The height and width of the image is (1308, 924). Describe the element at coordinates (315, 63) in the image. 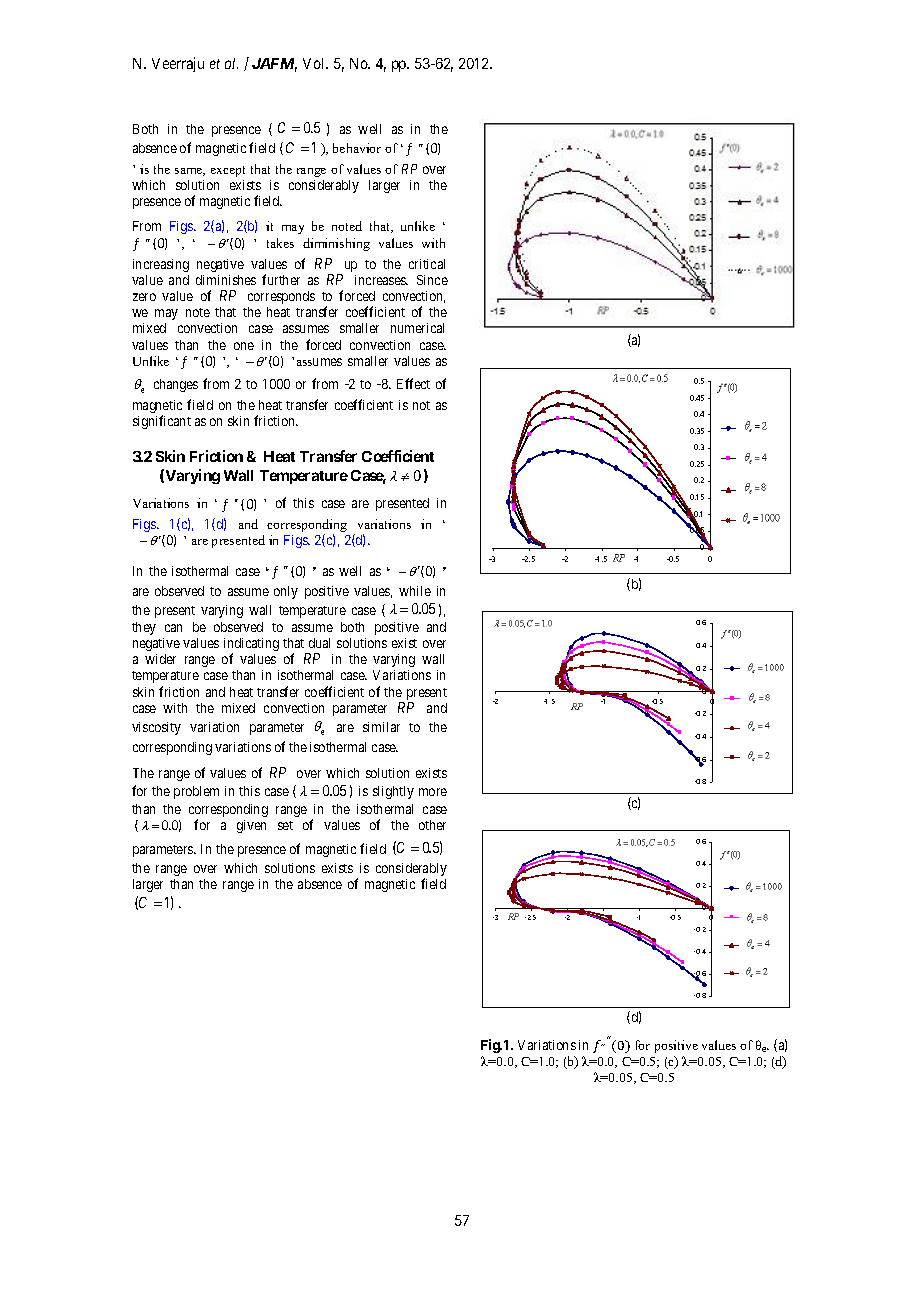

I see `Vol` at that location.
